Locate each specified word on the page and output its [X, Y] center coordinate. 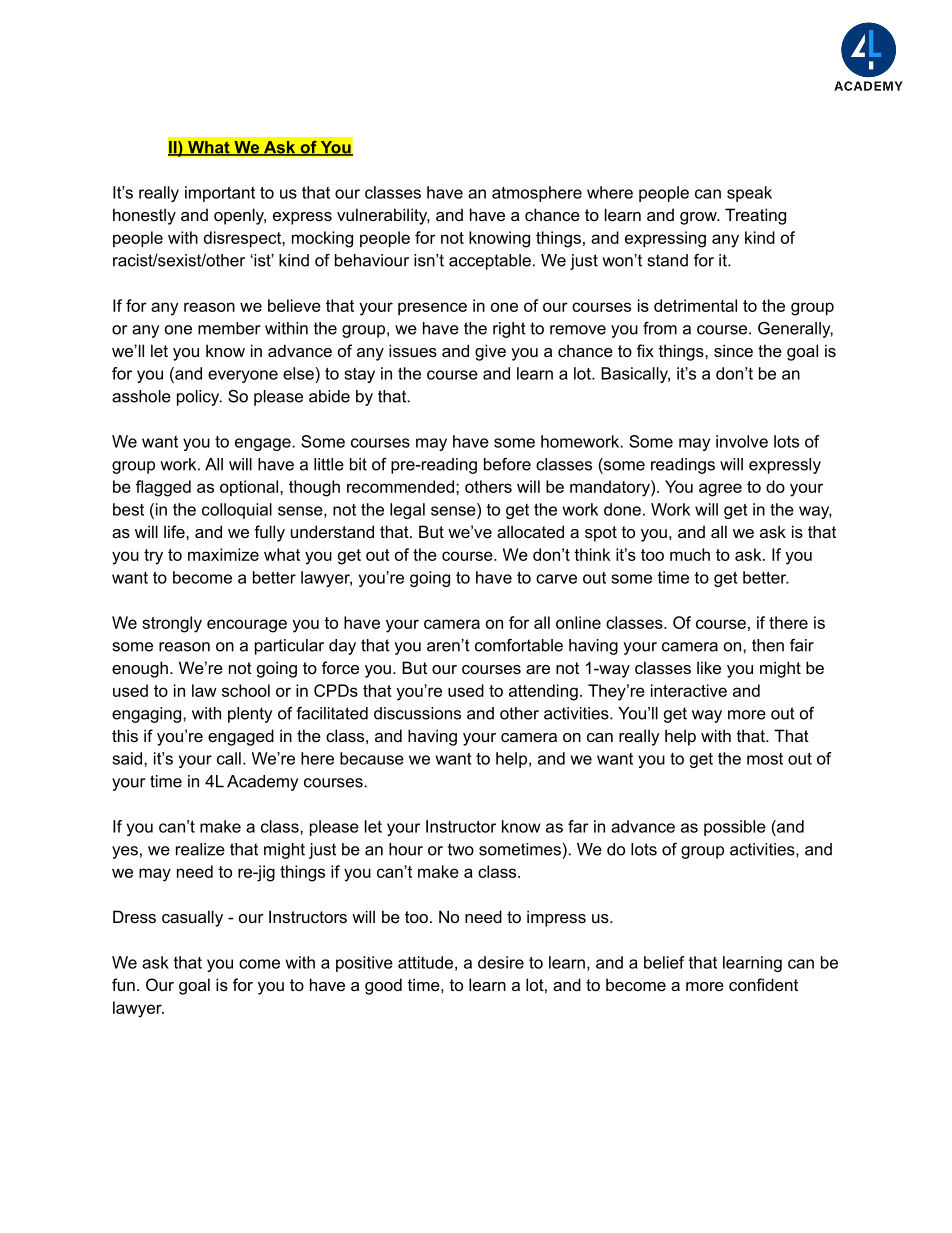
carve [556, 579]
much [690, 554]
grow [699, 218]
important [220, 194]
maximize [223, 554]
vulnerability [383, 216]
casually [192, 918]
